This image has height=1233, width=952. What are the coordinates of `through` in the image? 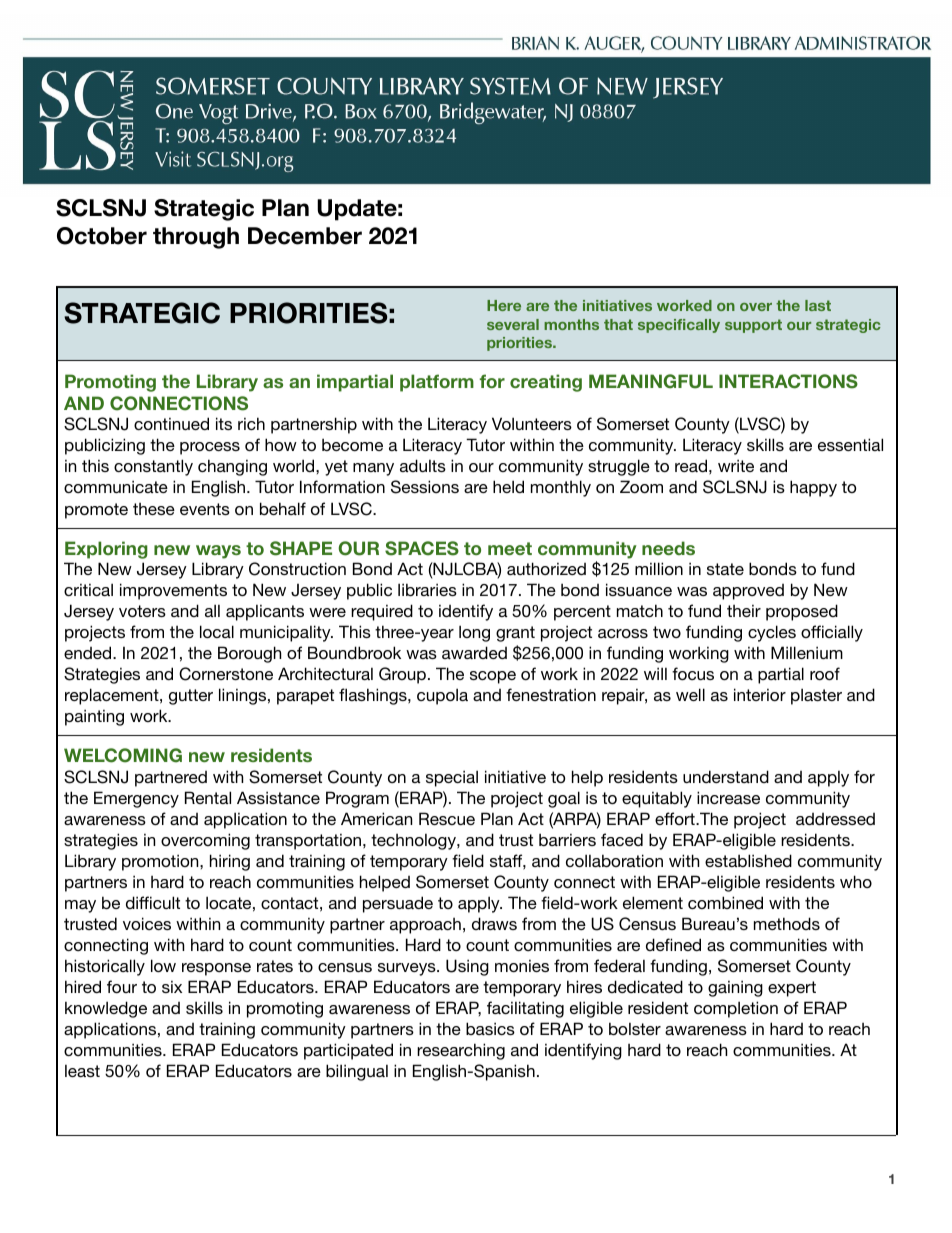 It's located at (196, 238).
